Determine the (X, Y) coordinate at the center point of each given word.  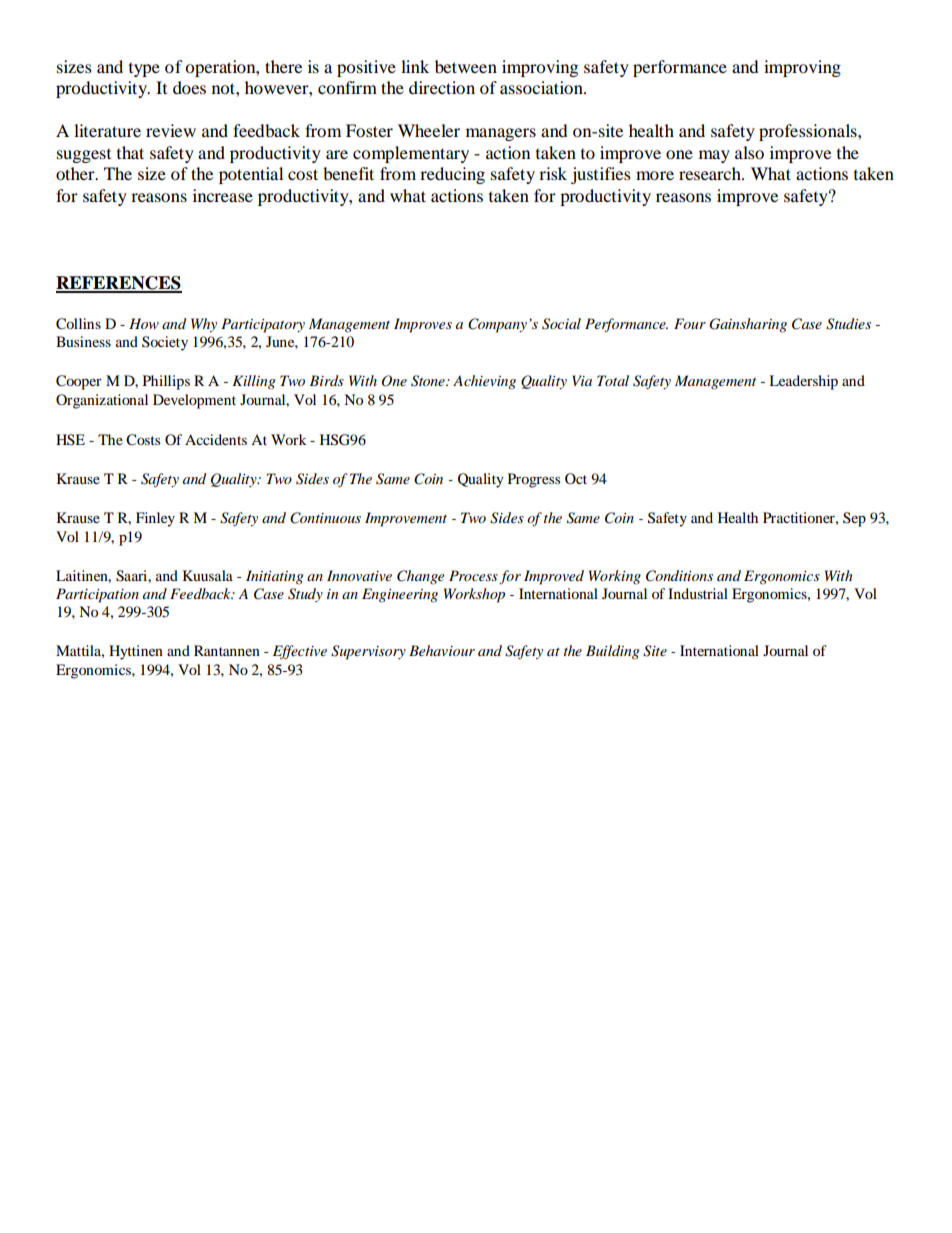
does (189, 87)
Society (165, 343)
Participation (97, 595)
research (711, 173)
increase (223, 195)
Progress (534, 480)
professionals (809, 132)
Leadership (803, 382)
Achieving (484, 382)
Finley (155, 519)
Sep (854, 519)
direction (442, 87)
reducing (452, 175)
